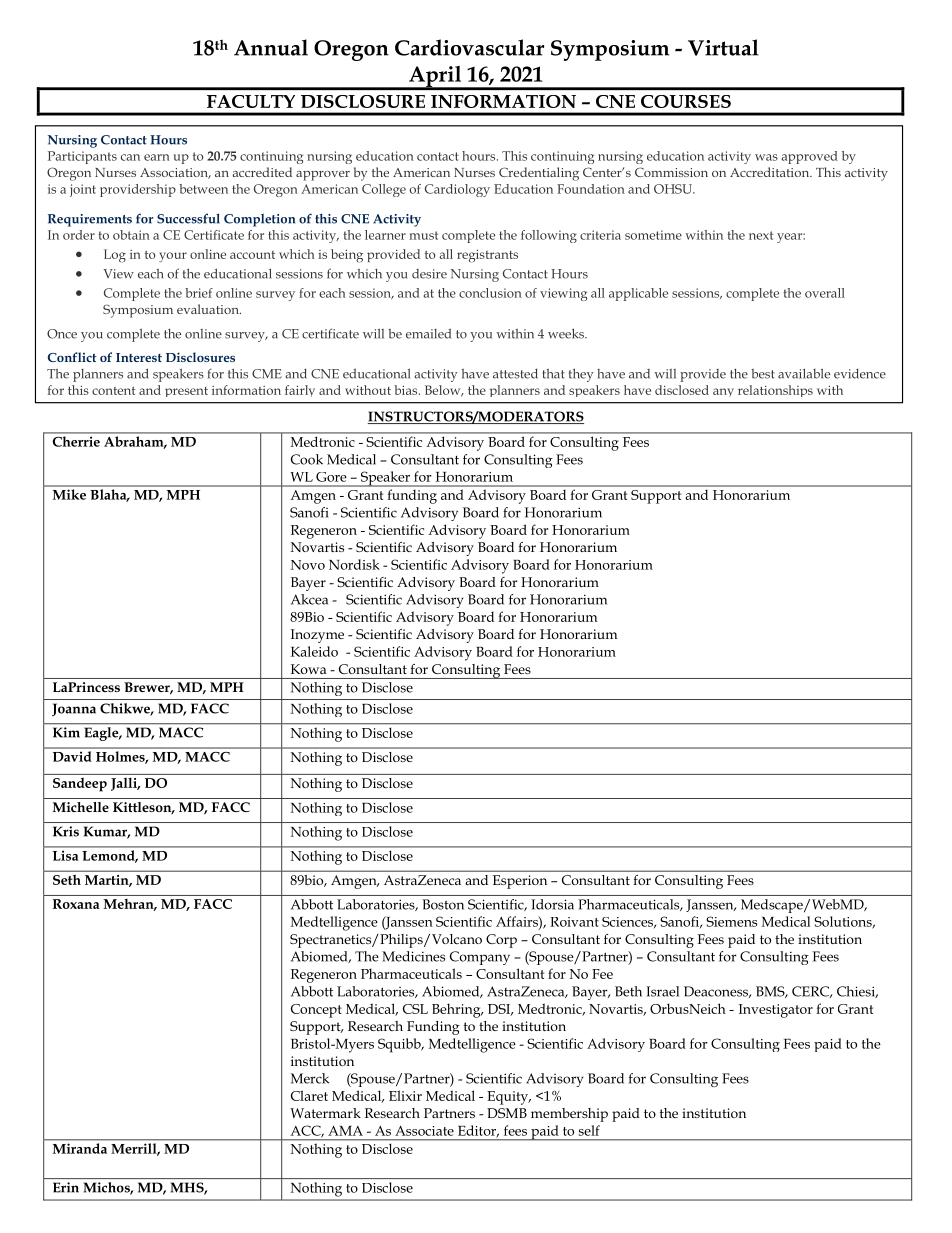 The image size is (952, 1233). I want to click on Miranda, so click(80, 1148).
